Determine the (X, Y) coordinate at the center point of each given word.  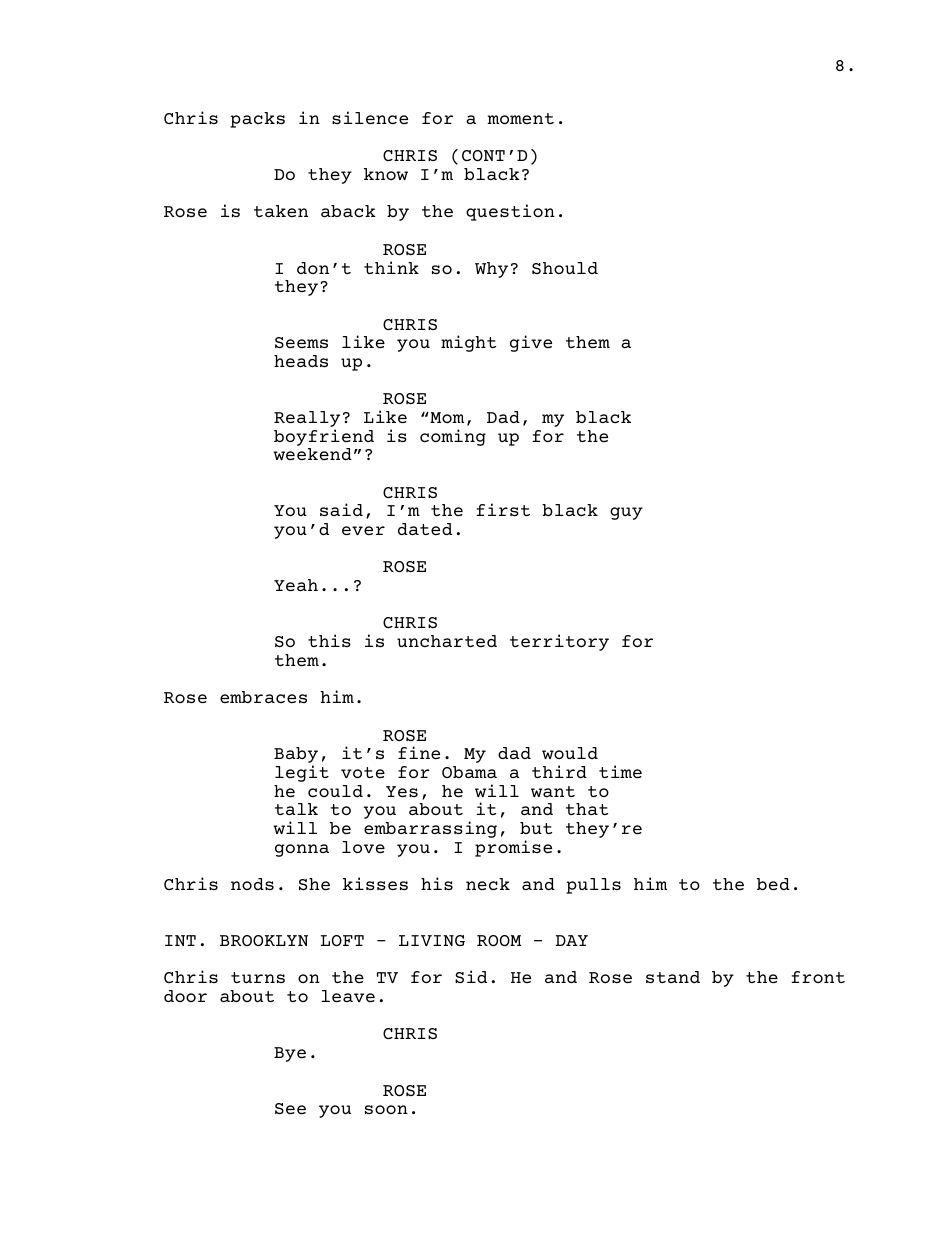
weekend (312, 454)
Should (565, 268)
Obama (469, 772)
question (510, 212)
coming (453, 437)
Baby (296, 756)
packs (257, 120)
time (620, 771)
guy (626, 513)
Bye (290, 1054)
